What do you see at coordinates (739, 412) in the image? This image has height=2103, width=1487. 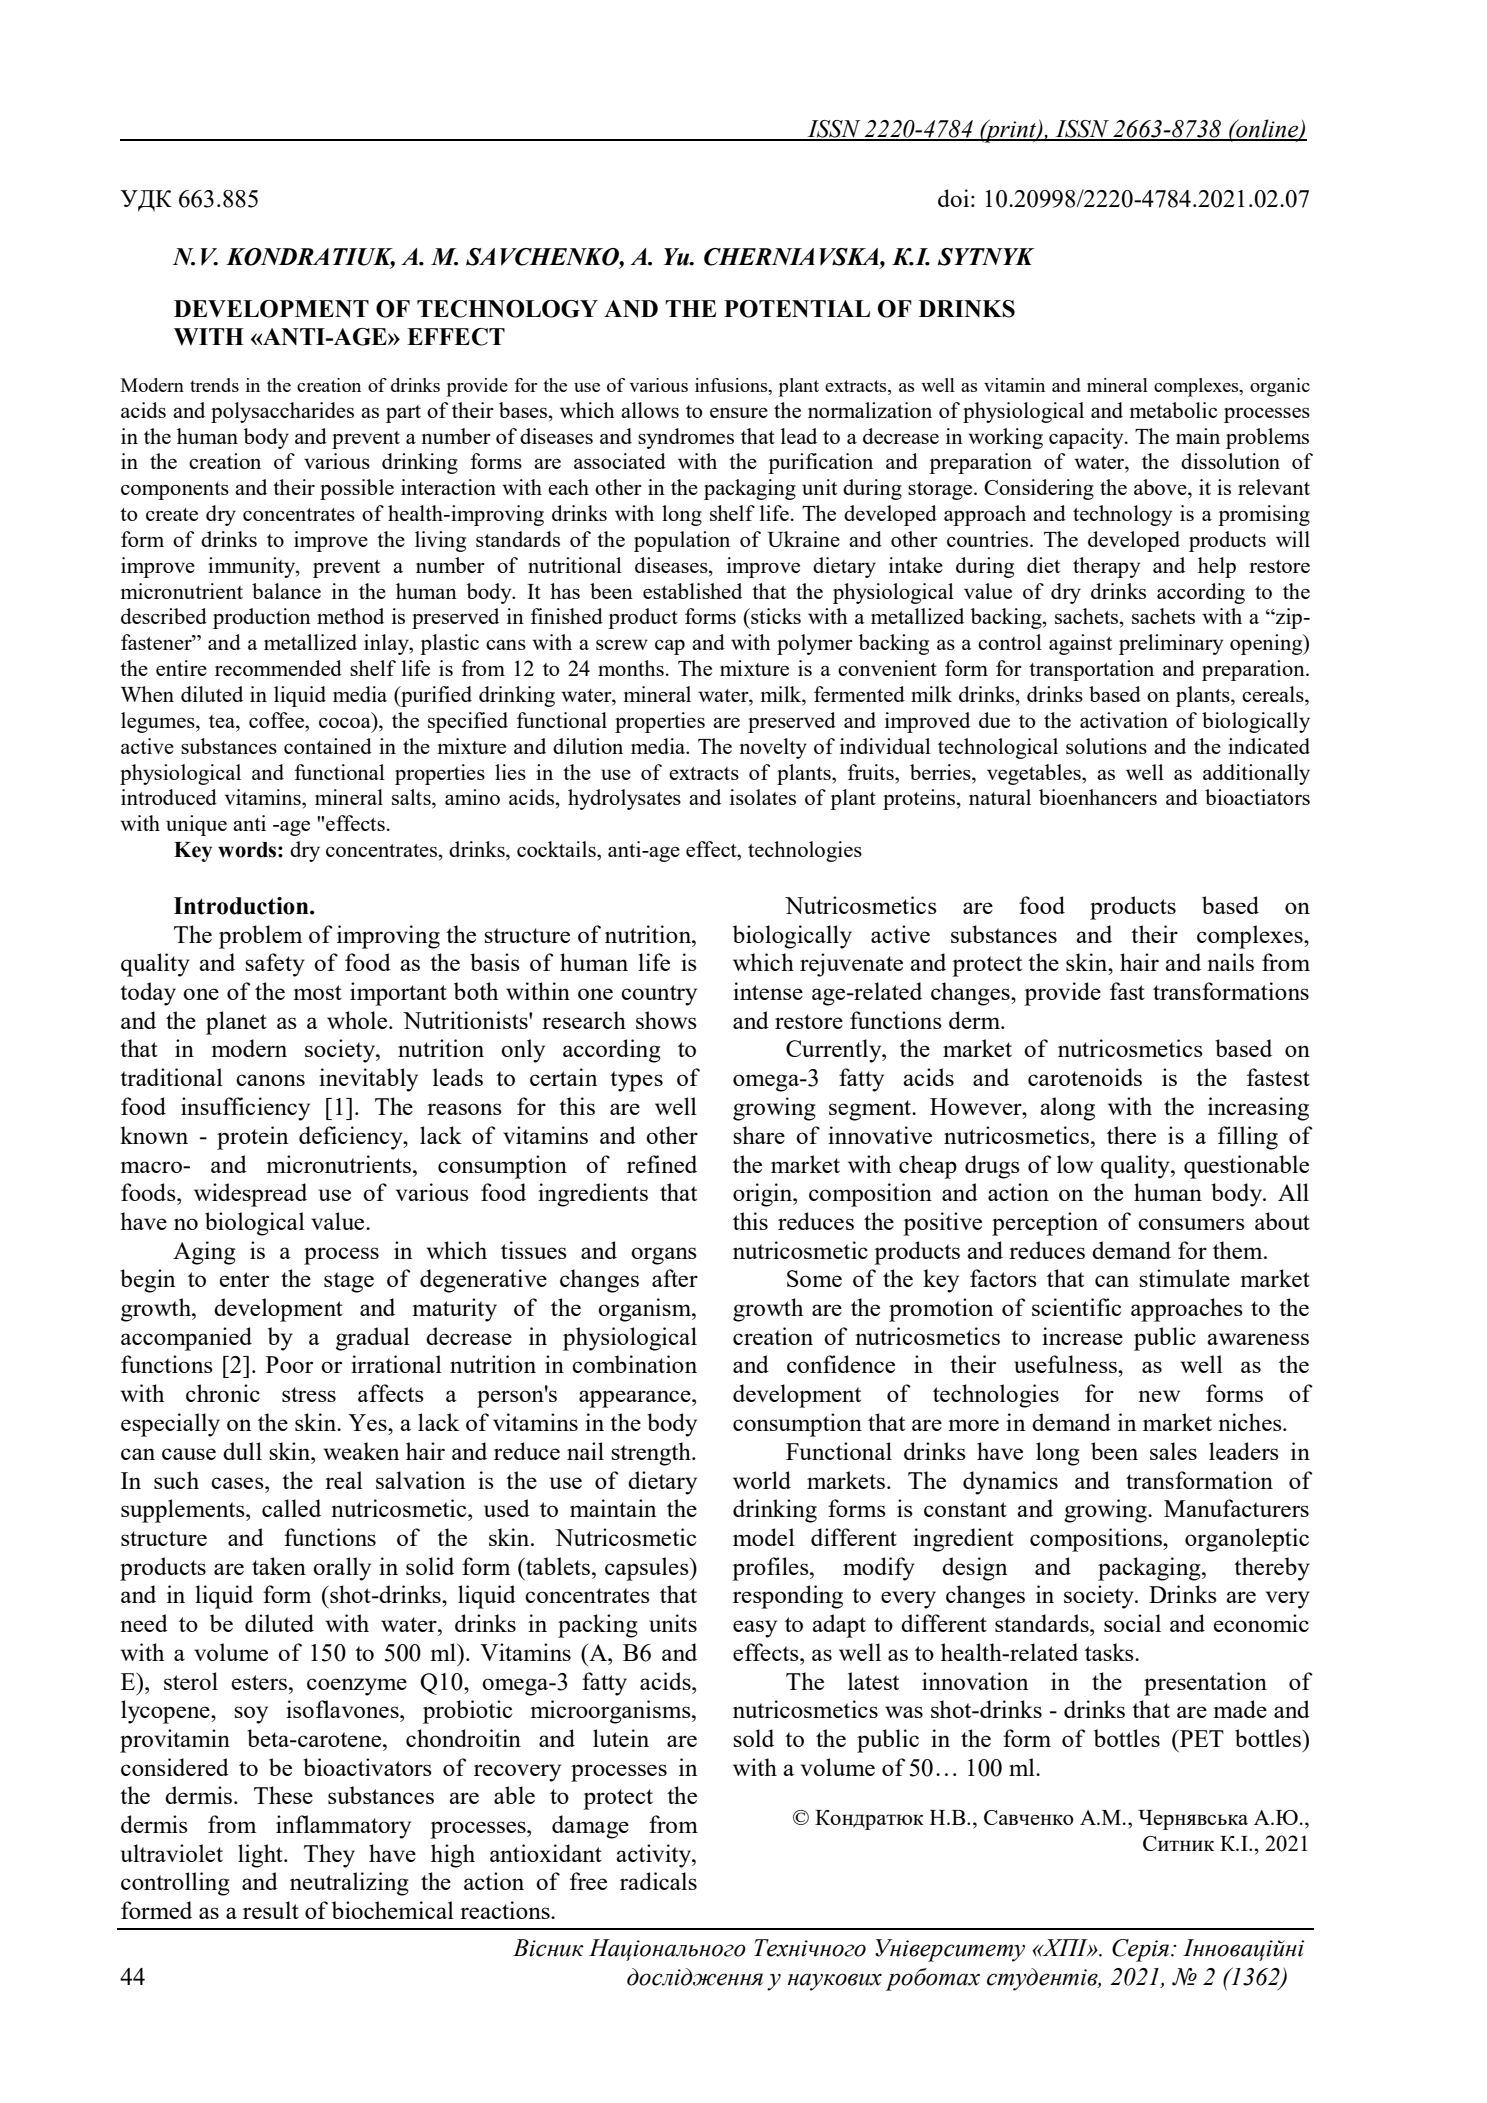 I see `ensure` at bounding box center [739, 412].
